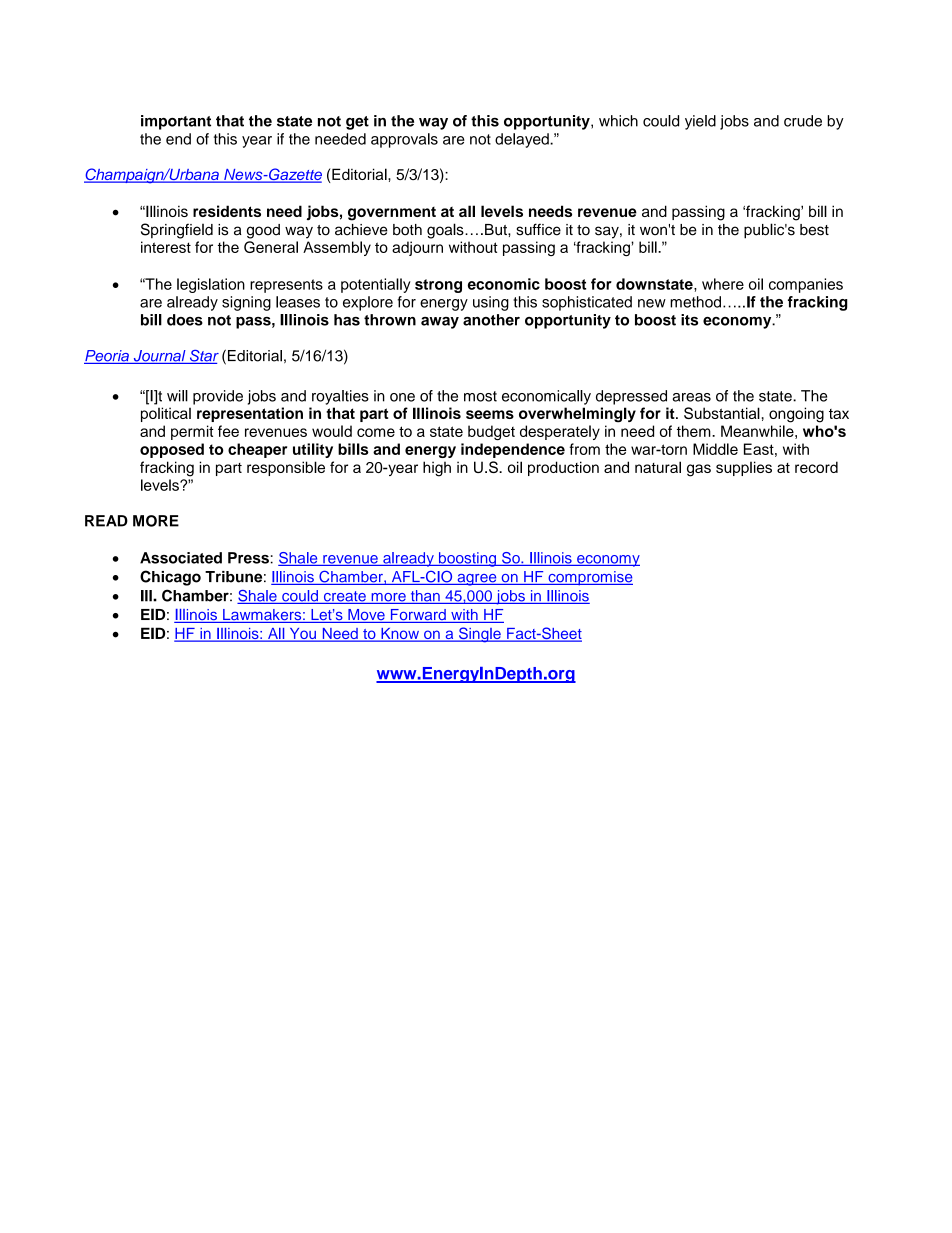  Describe the element at coordinates (480, 635) in the screenshot. I see `Single` at that location.
